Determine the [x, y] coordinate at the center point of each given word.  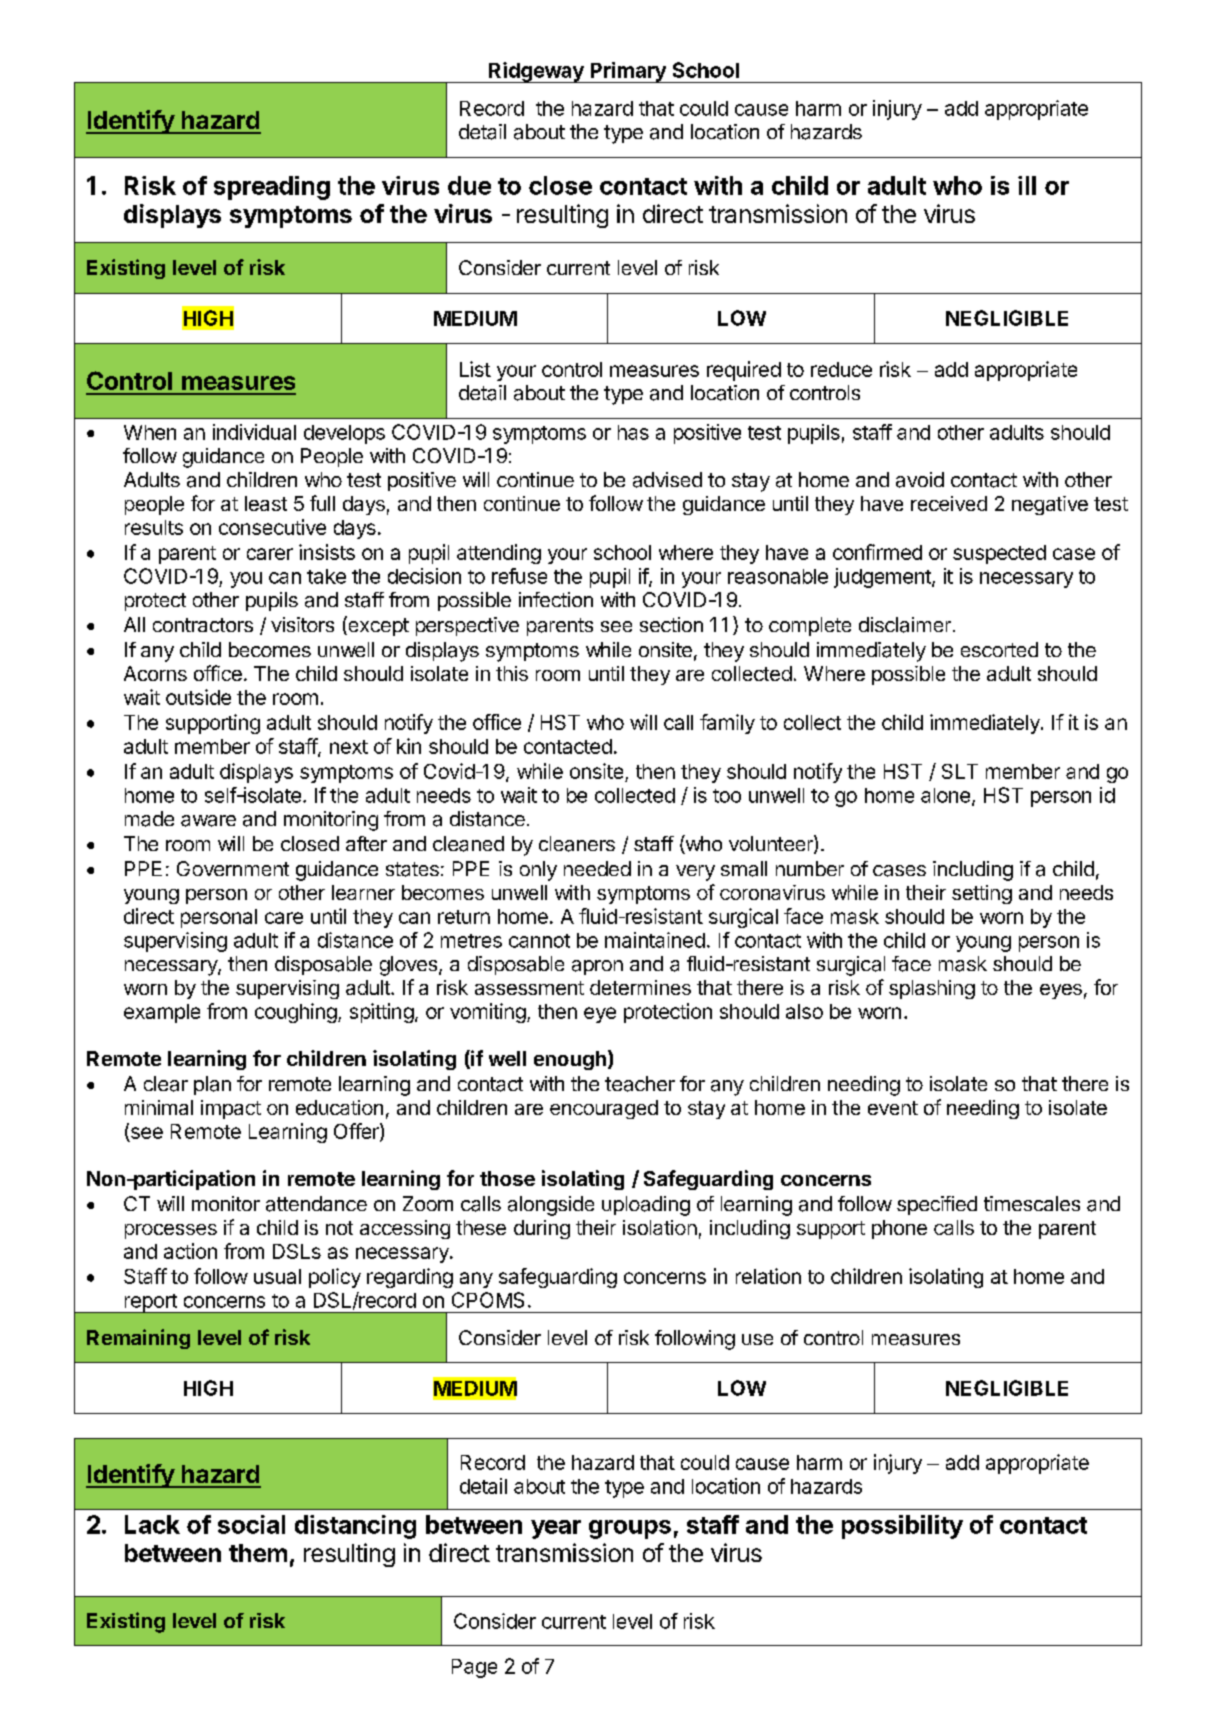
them [258, 1553]
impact [231, 1109]
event [893, 1108]
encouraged [604, 1109]
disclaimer [905, 625]
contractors [203, 625]
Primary [628, 72]
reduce [841, 369]
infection [556, 599]
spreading [272, 188]
